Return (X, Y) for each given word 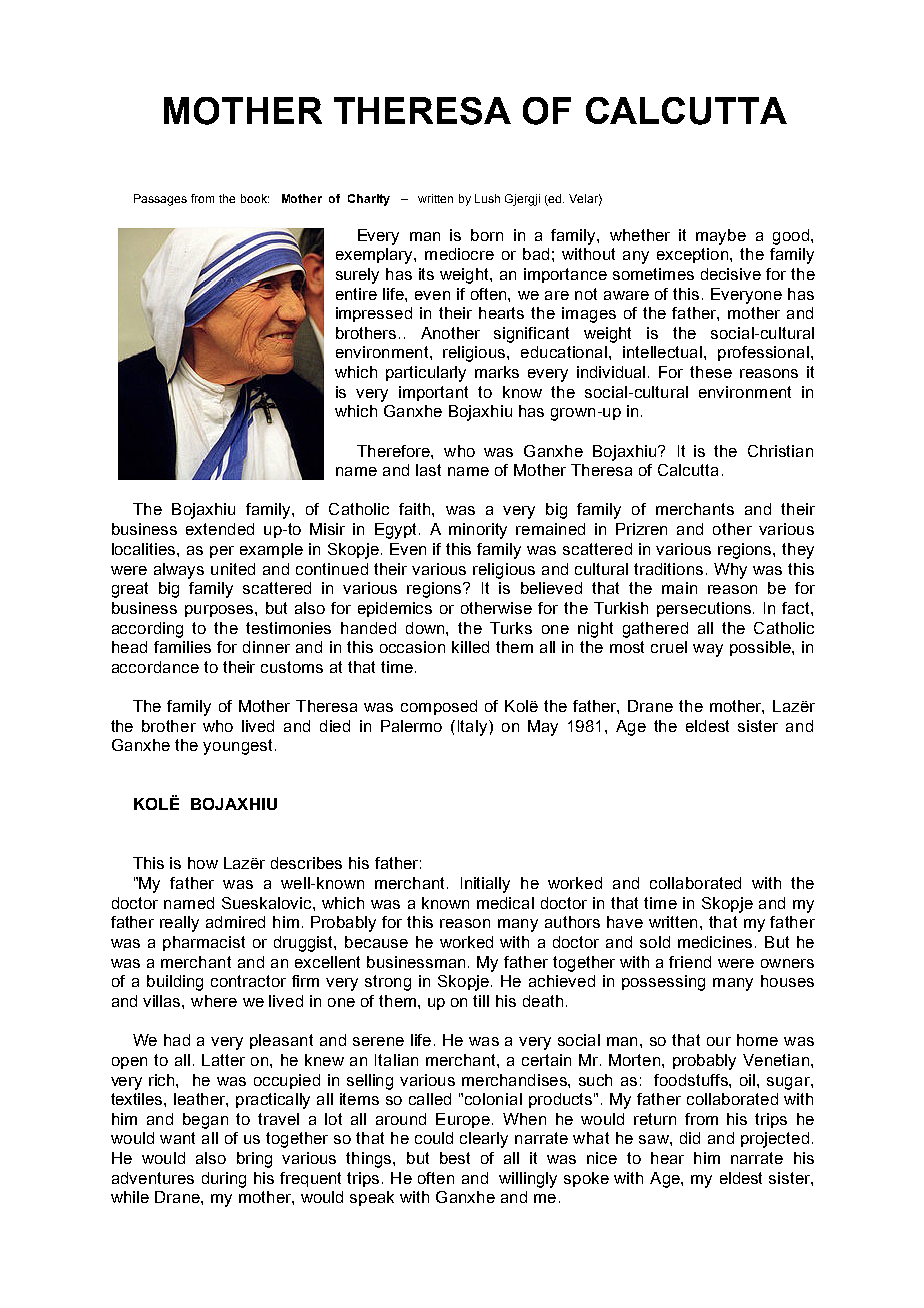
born (487, 235)
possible (761, 648)
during (224, 1180)
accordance (155, 667)
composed (439, 707)
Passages (160, 200)
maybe (721, 237)
